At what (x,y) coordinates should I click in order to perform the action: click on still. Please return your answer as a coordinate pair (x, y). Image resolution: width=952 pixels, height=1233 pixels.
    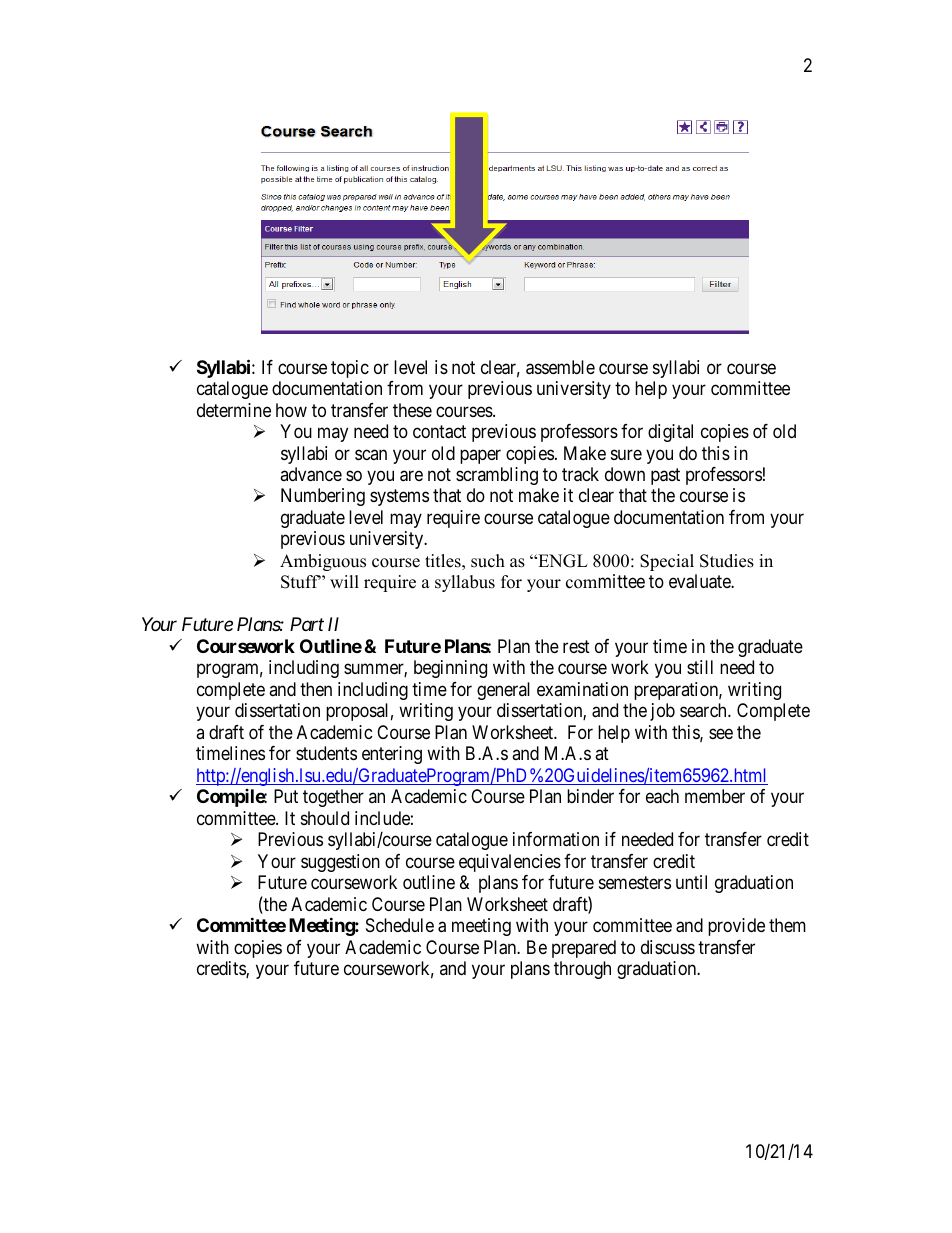
    Looking at the image, I should click on (700, 667).
